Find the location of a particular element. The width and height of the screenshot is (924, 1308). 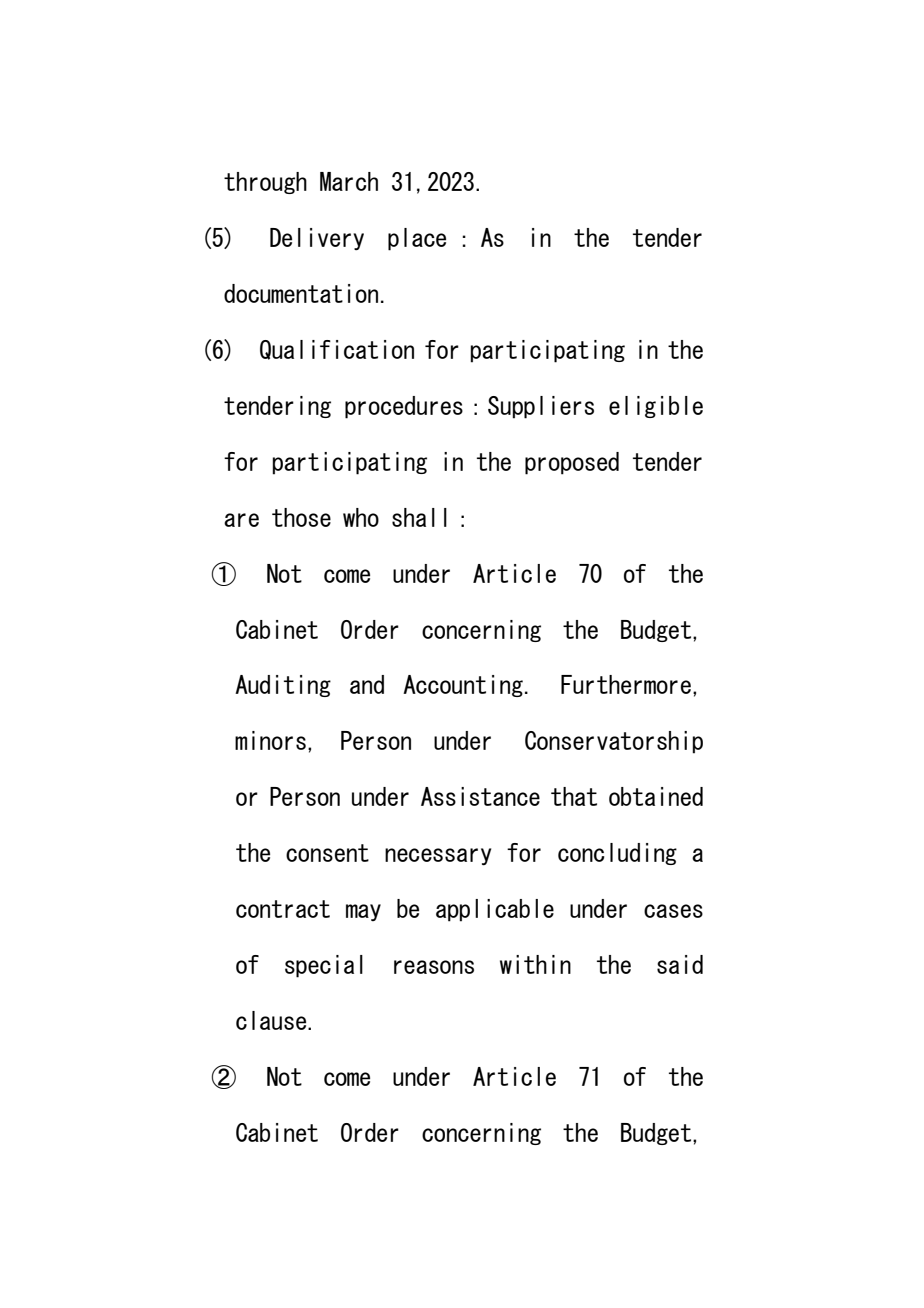

obtained is located at coordinates (656, 796).
